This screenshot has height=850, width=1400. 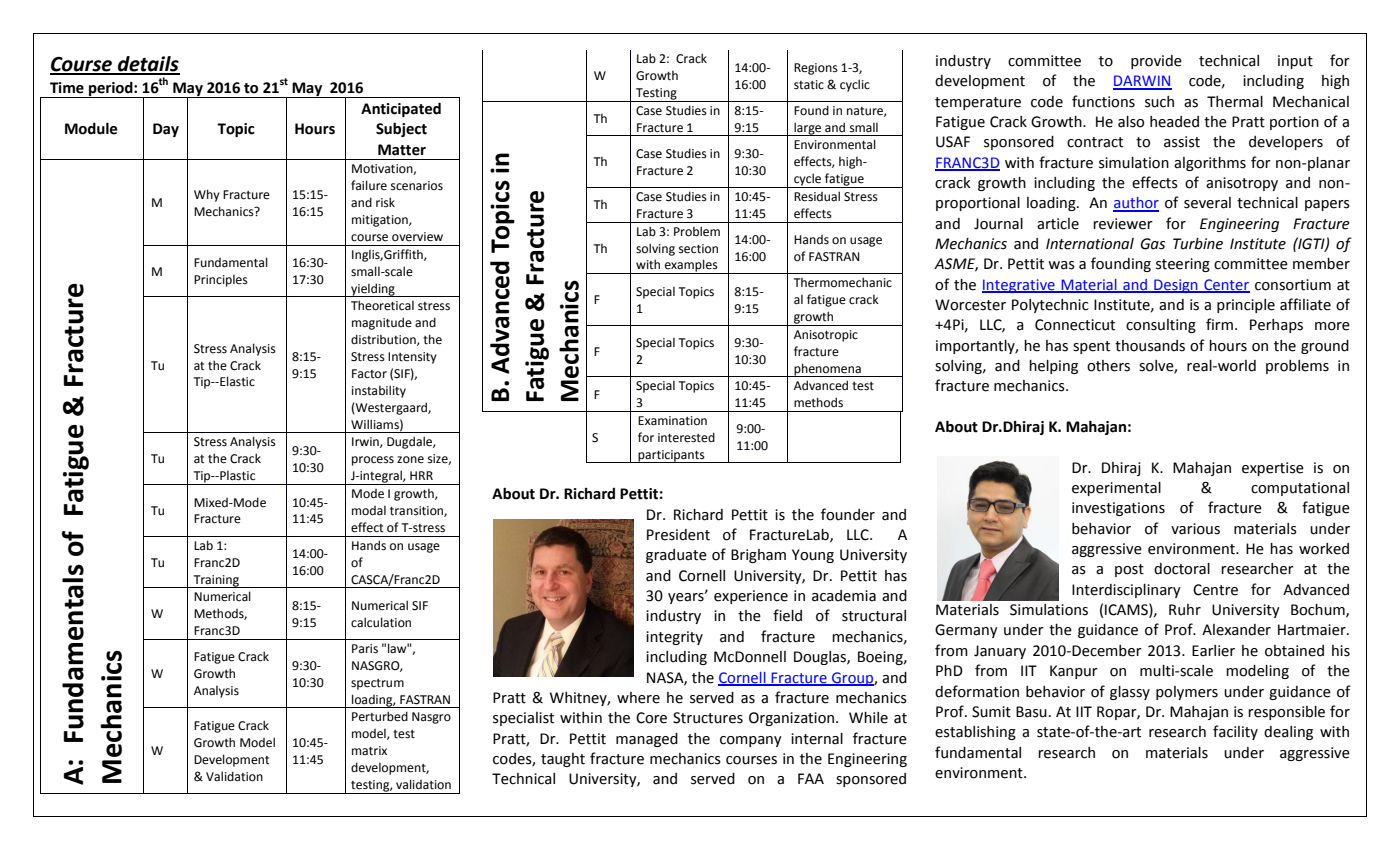 I want to click on section, so click(x=698, y=249).
